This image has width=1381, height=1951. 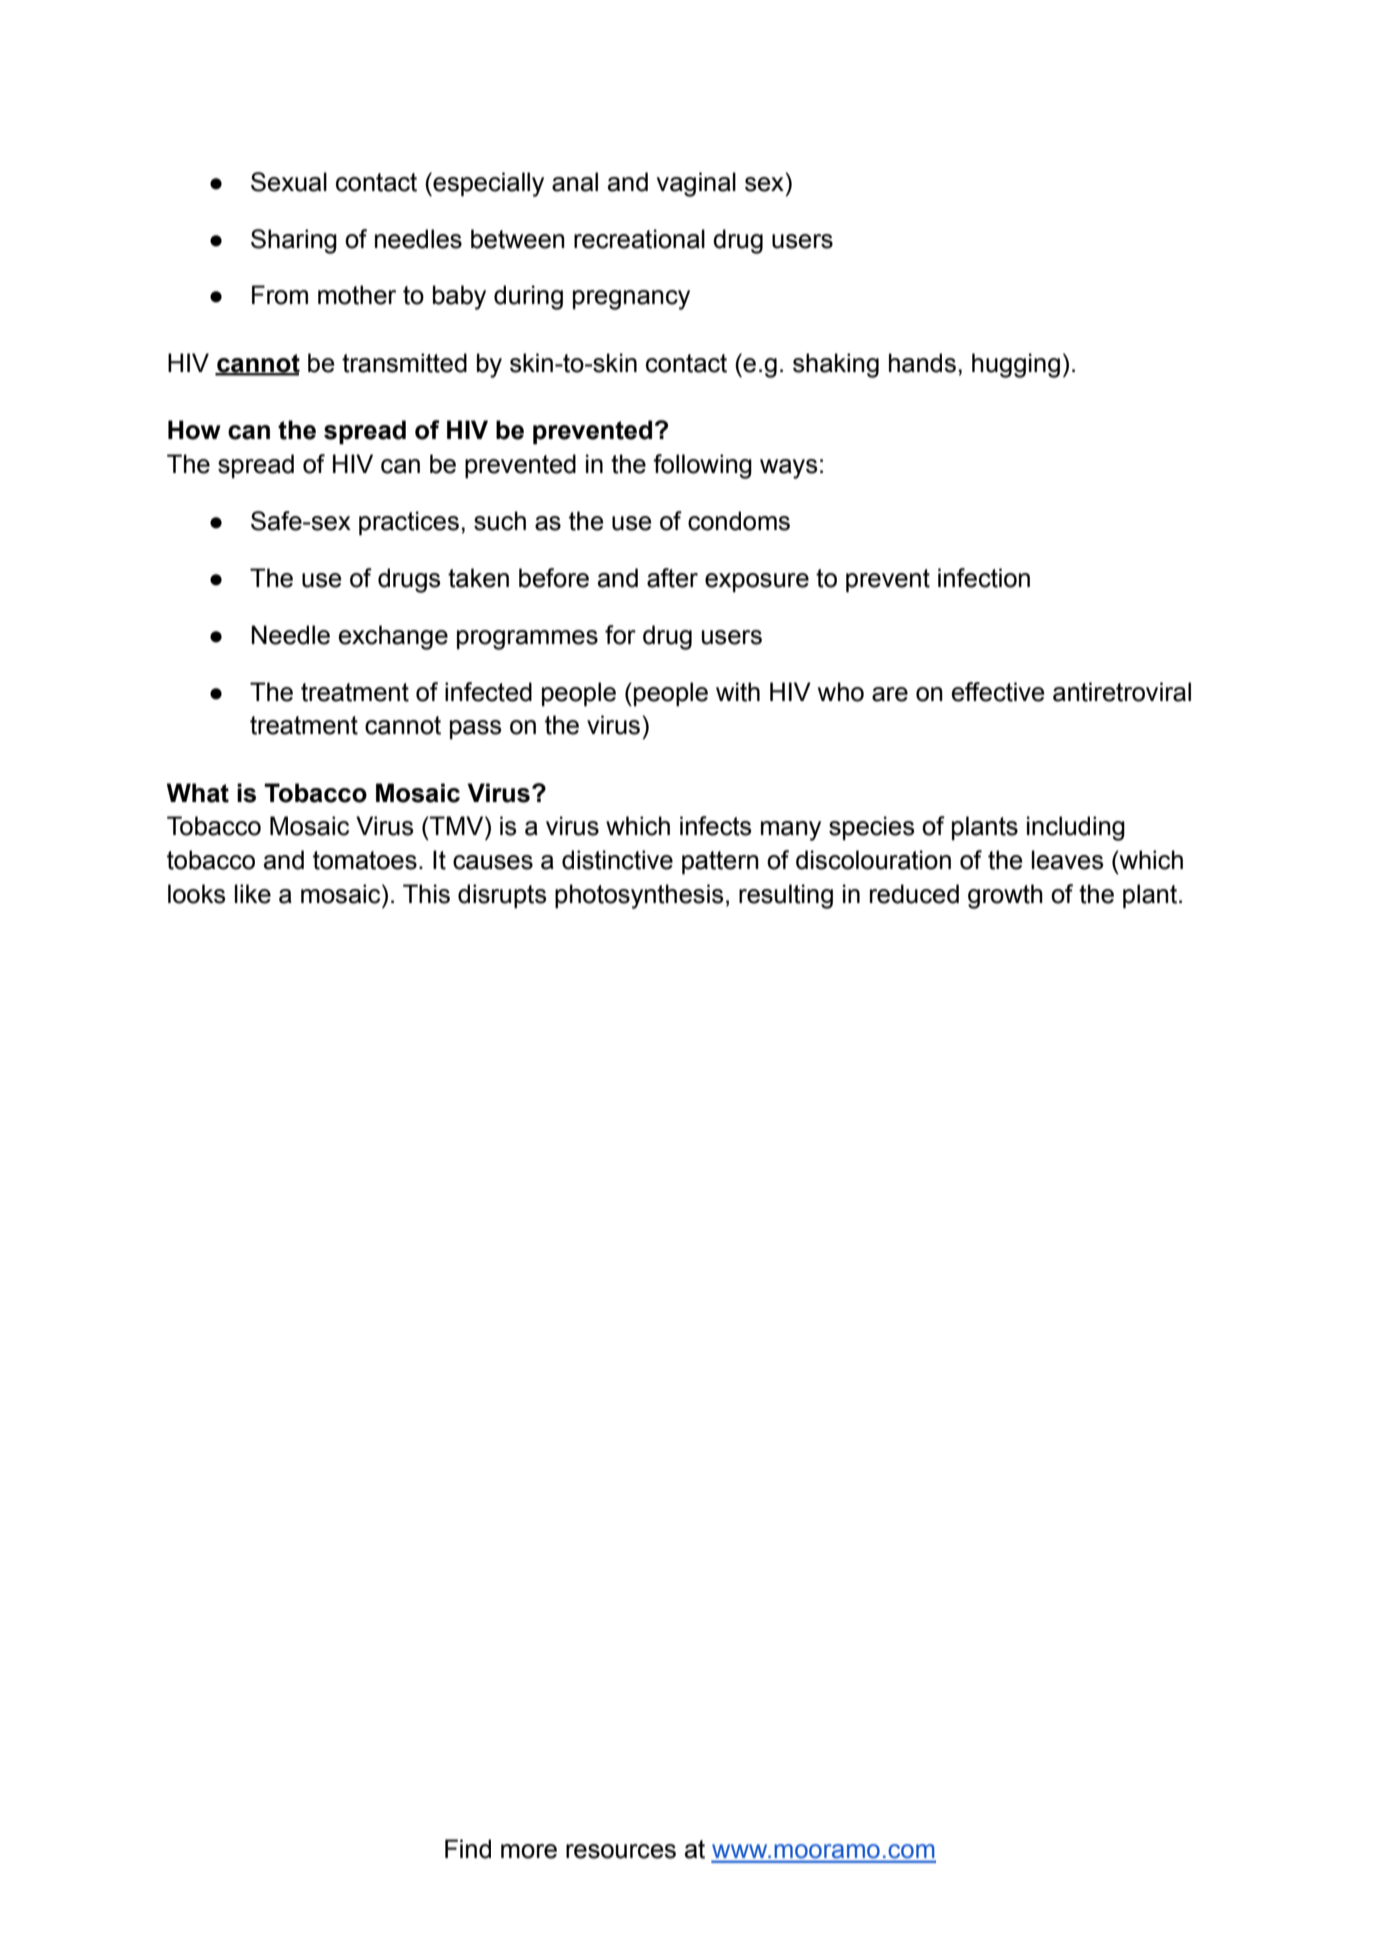 I want to click on photosynthesis, so click(x=639, y=896).
